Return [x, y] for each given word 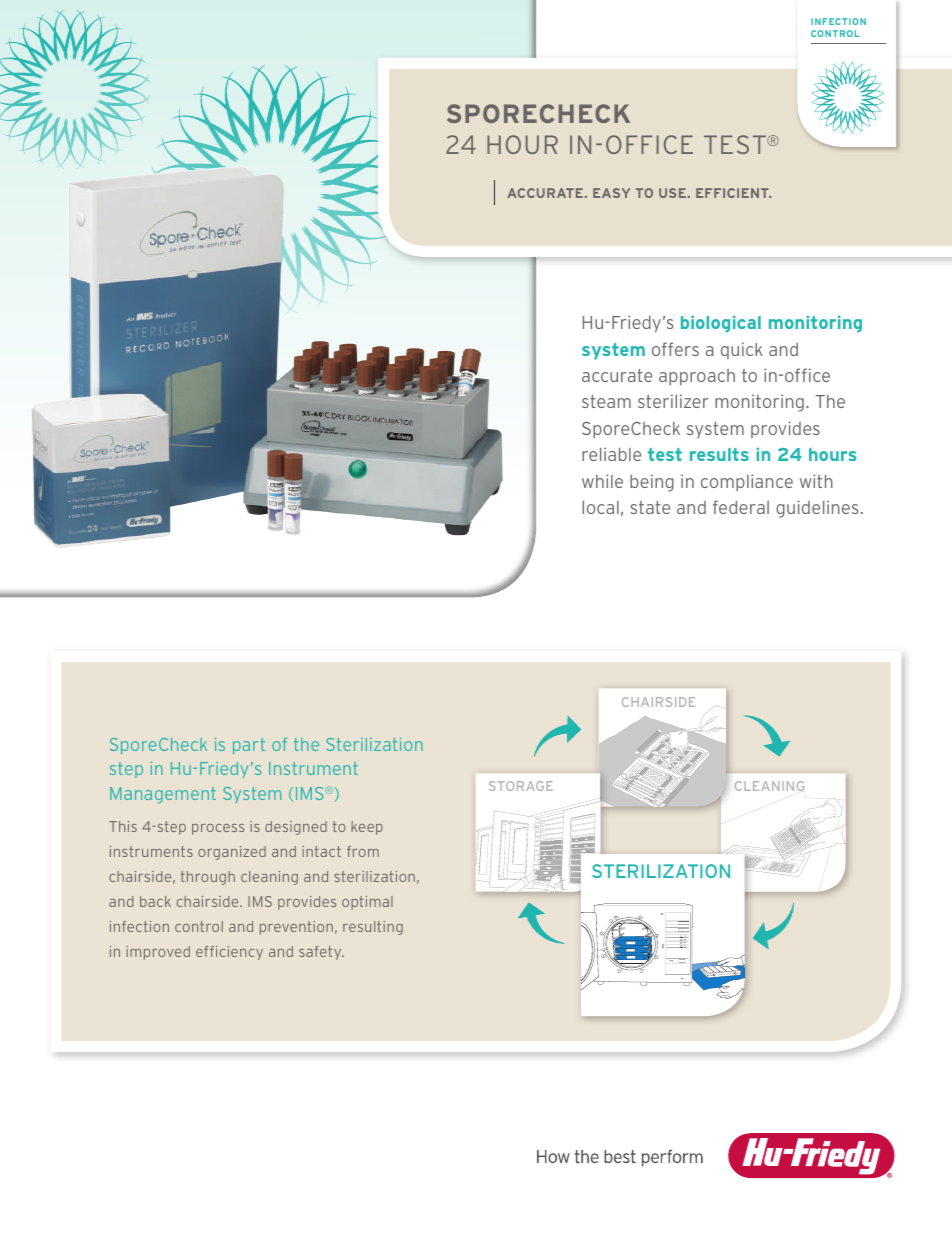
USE [672, 193]
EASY [611, 193]
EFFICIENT [733, 193]
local [600, 507]
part [249, 746]
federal [741, 507]
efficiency [229, 953]
